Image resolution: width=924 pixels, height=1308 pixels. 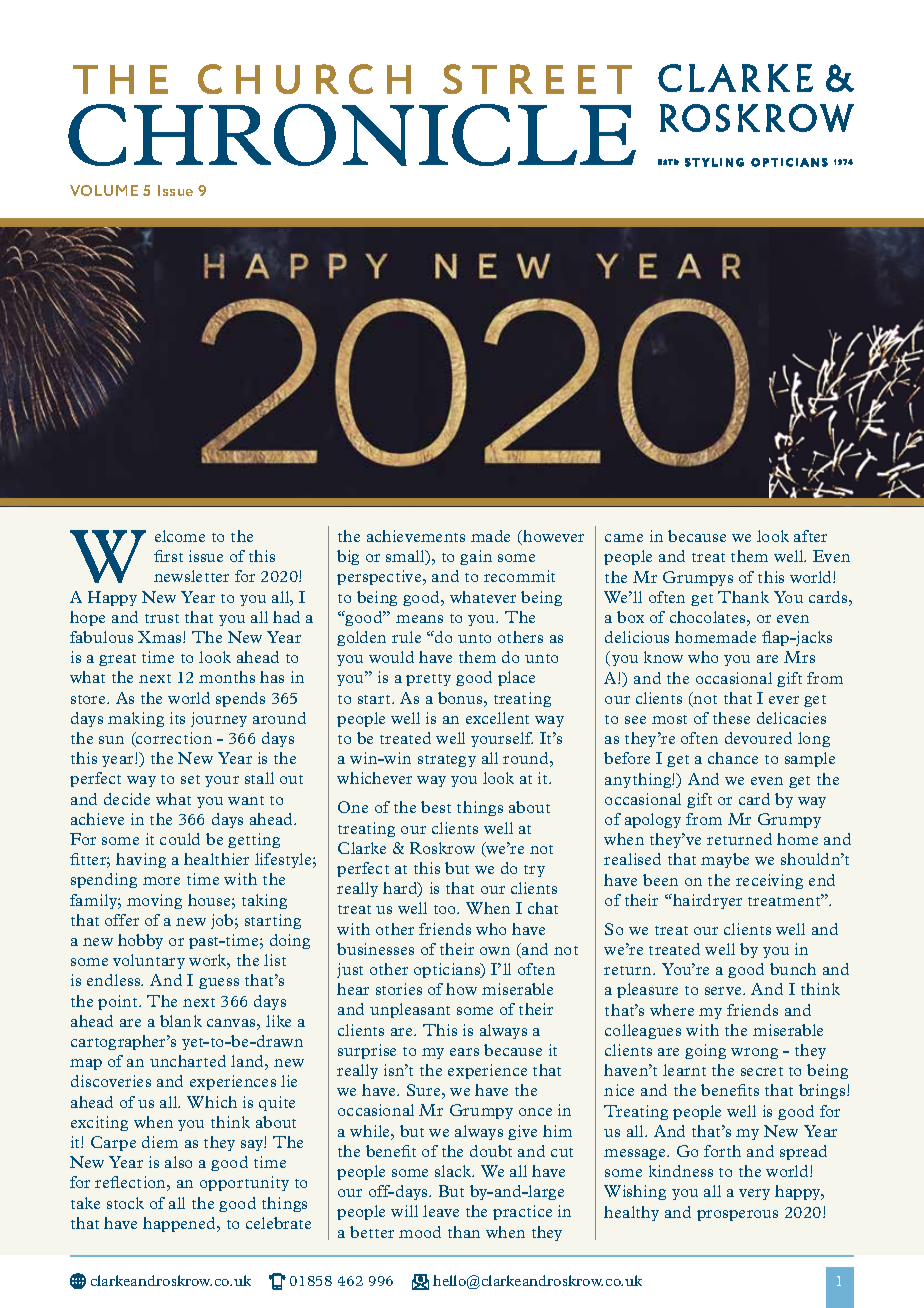 I want to click on Mrs, so click(x=799, y=657).
